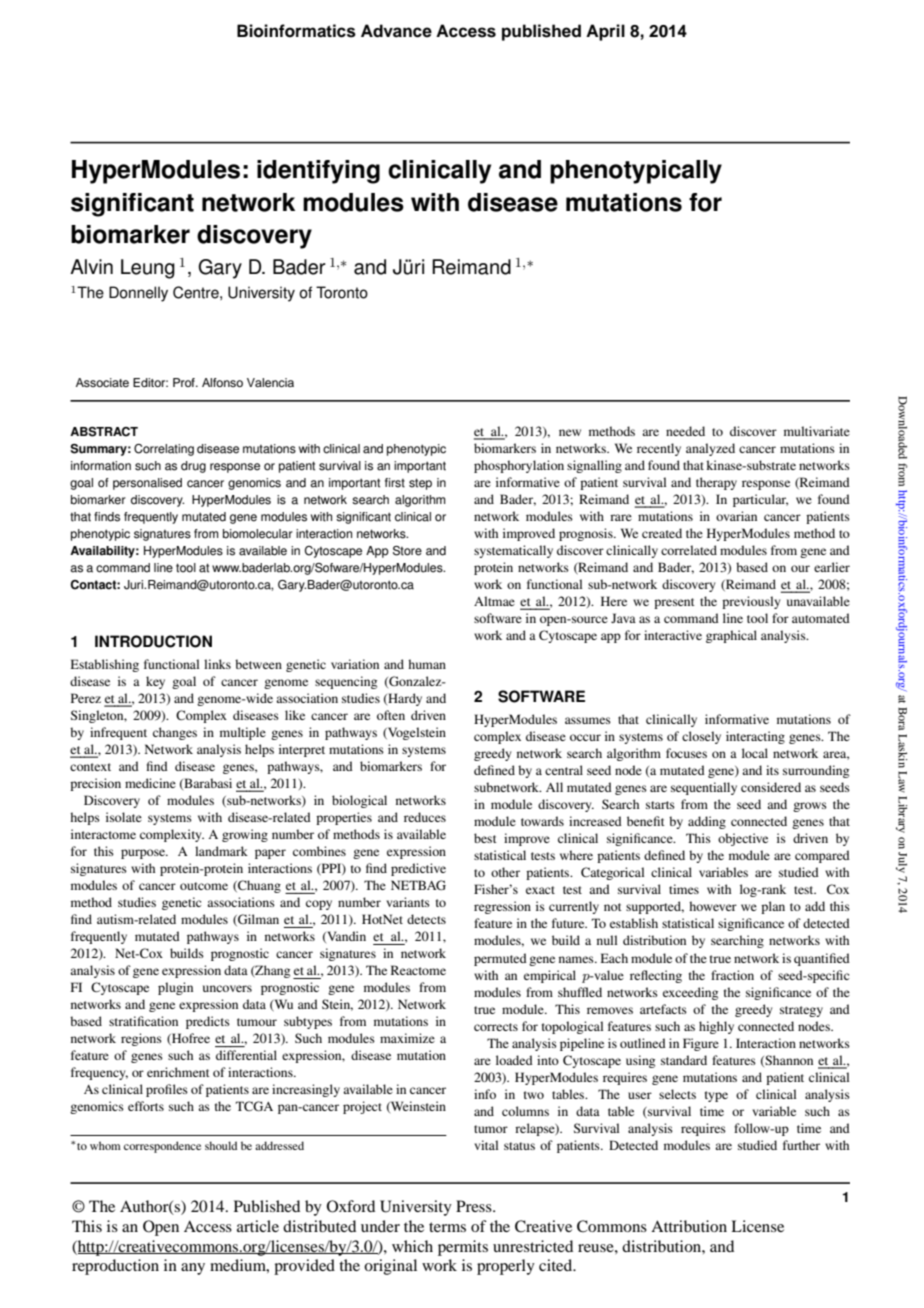  Describe the element at coordinates (318, 172) in the page. I see `identifying` at that location.
